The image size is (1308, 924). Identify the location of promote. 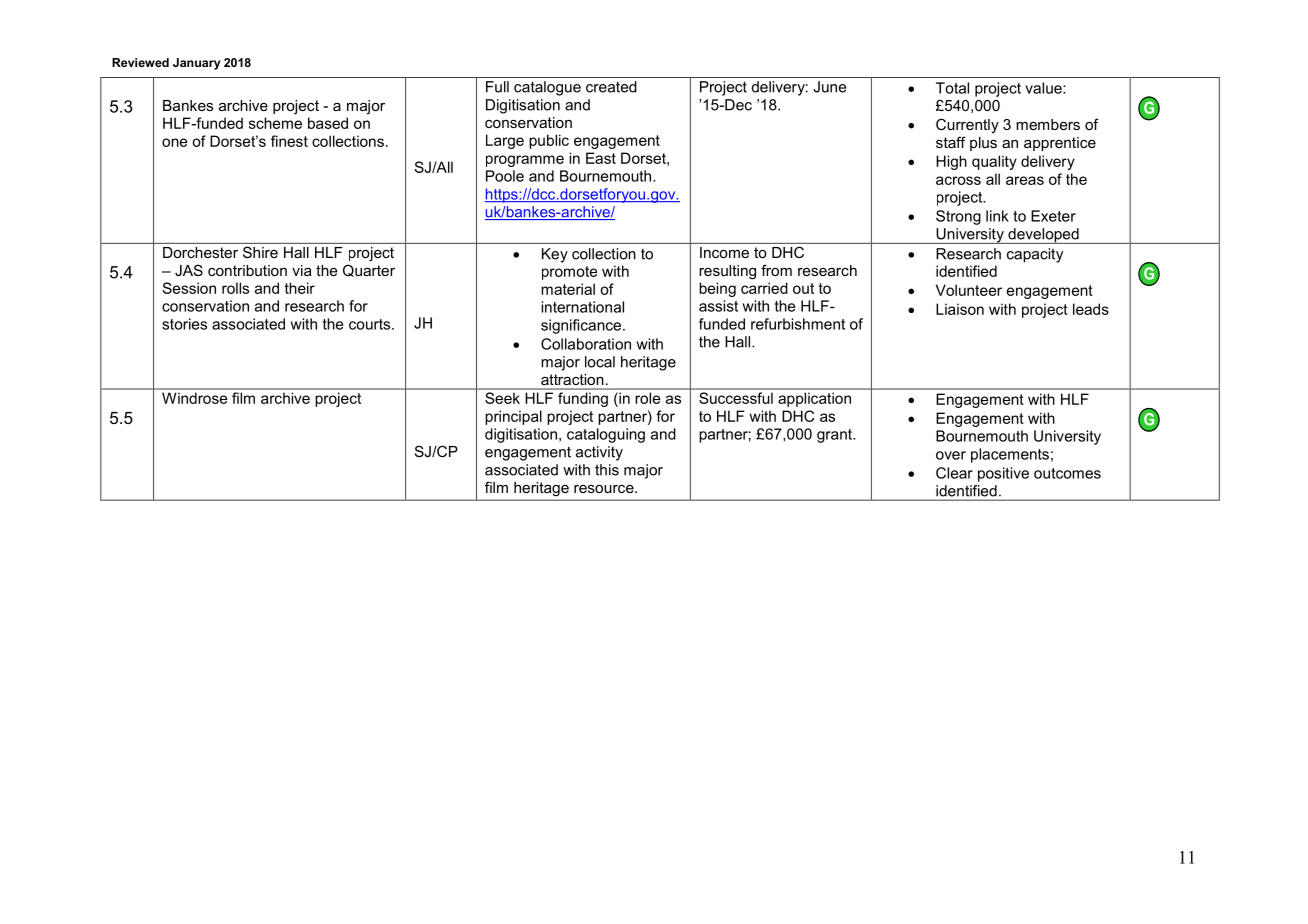
(569, 273).
